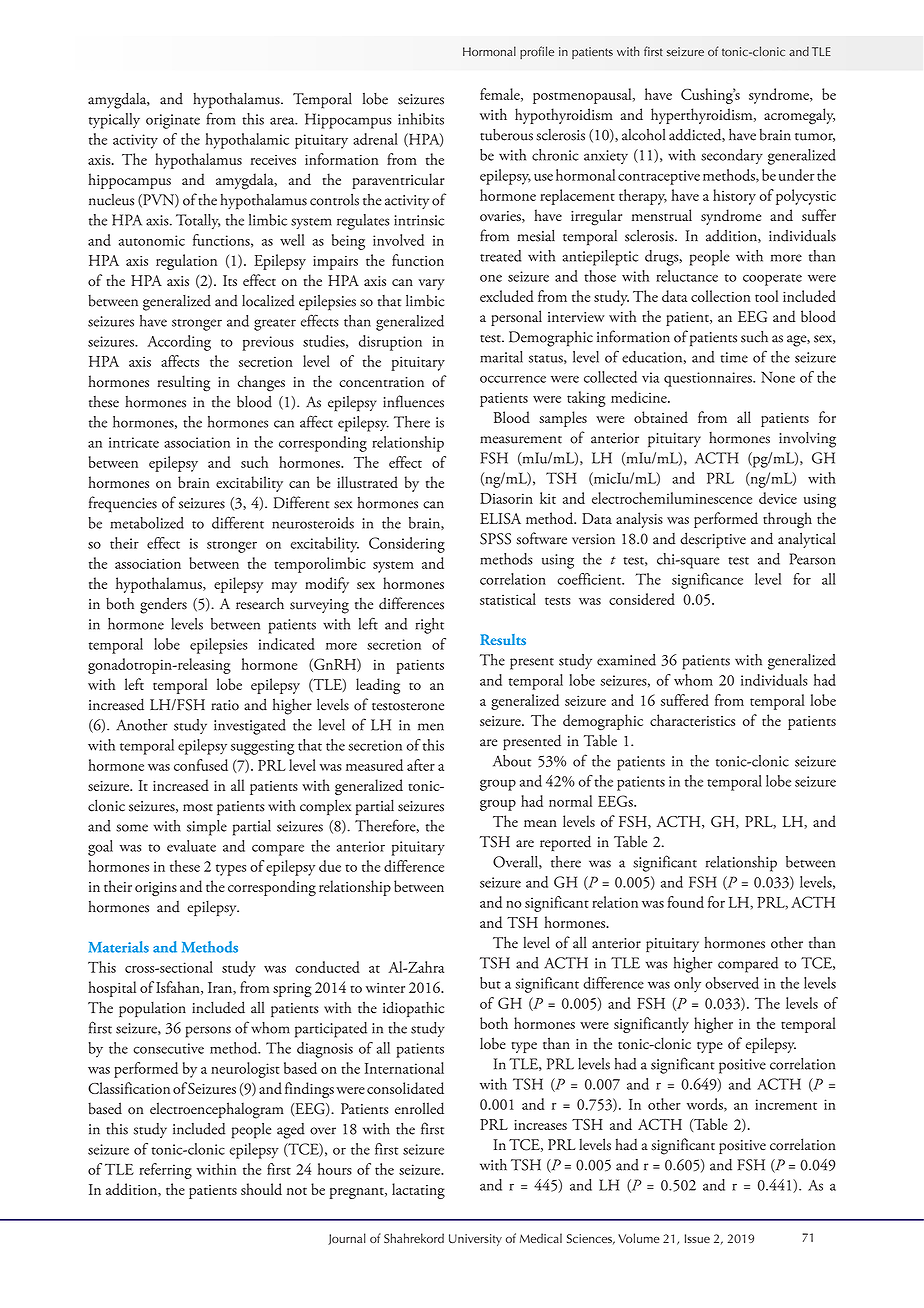  What do you see at coordinates (163, 605) in the image?
I see `genders` at bounding box center [163, 605].
